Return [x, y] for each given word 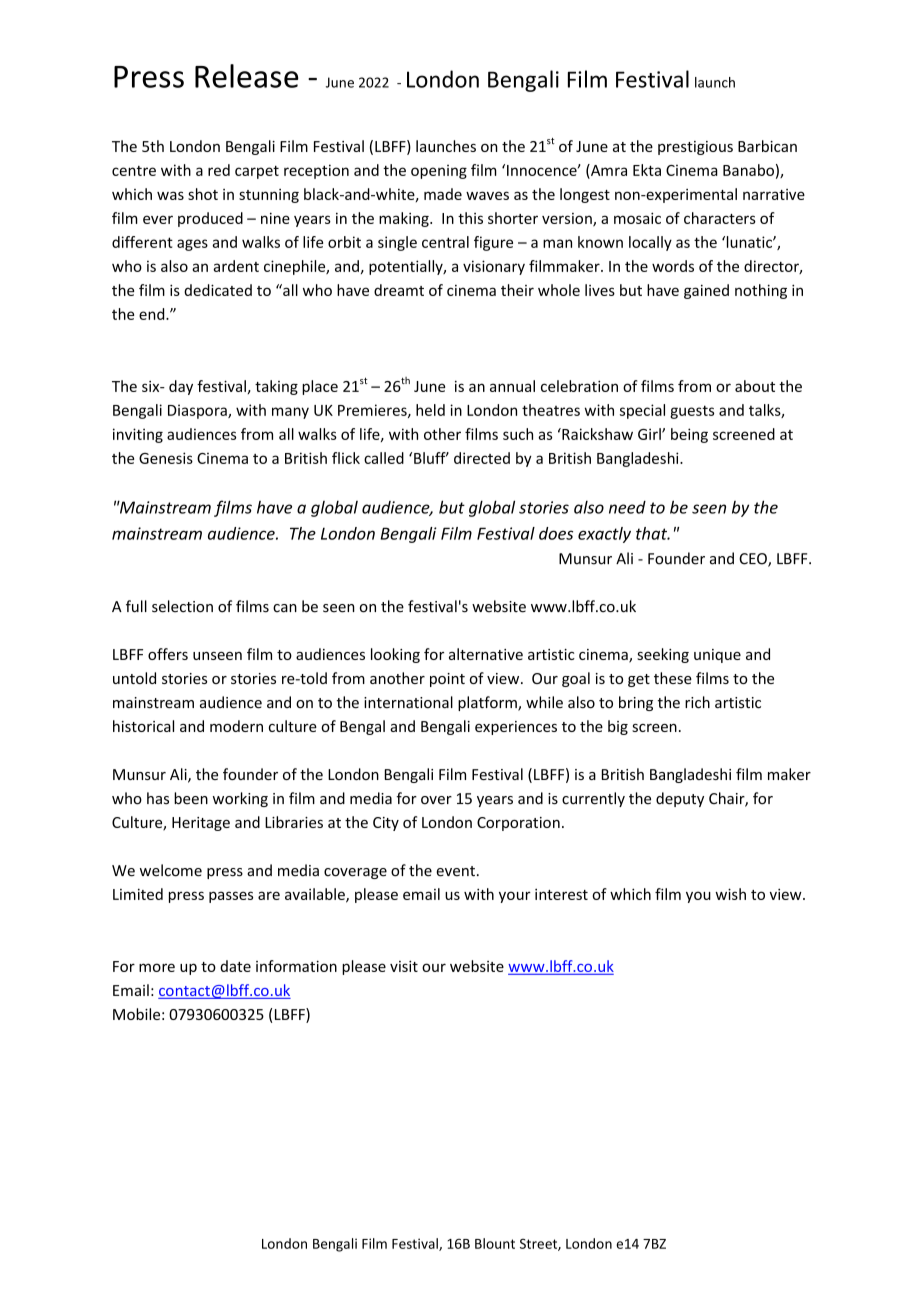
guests [692, 412]
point [447, 680]
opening [439, 172]
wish [730, 894]
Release [247, 76]
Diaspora [198, 411]
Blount [495, 1243]
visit [404, 966]
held [430, 410]
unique [717, 656]
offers [168, 654]
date [235, 966]
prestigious [695, 148]
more [157, 967]
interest [561, 894]
